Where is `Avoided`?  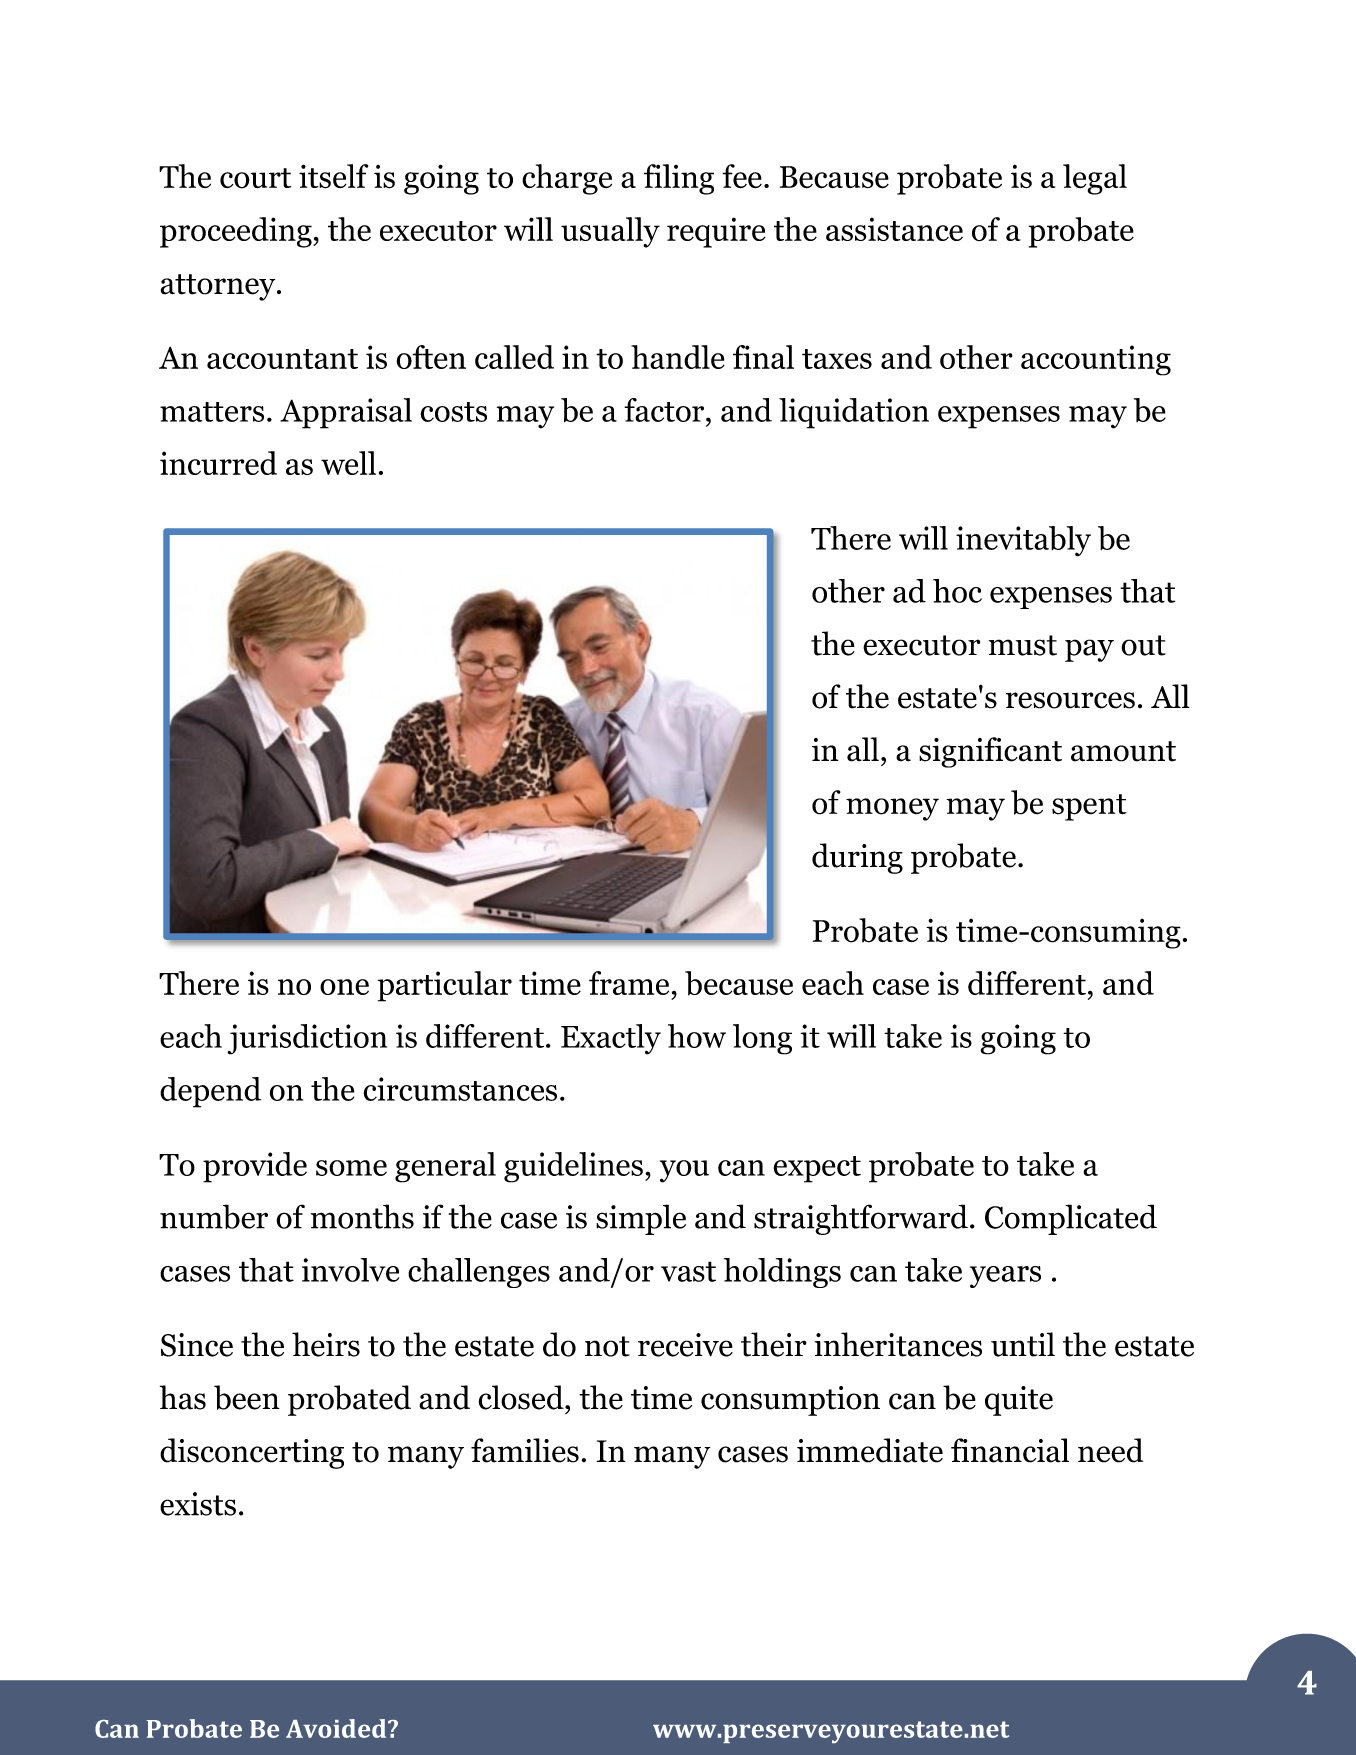
Avoided is located at coordinates (337, 1728).
